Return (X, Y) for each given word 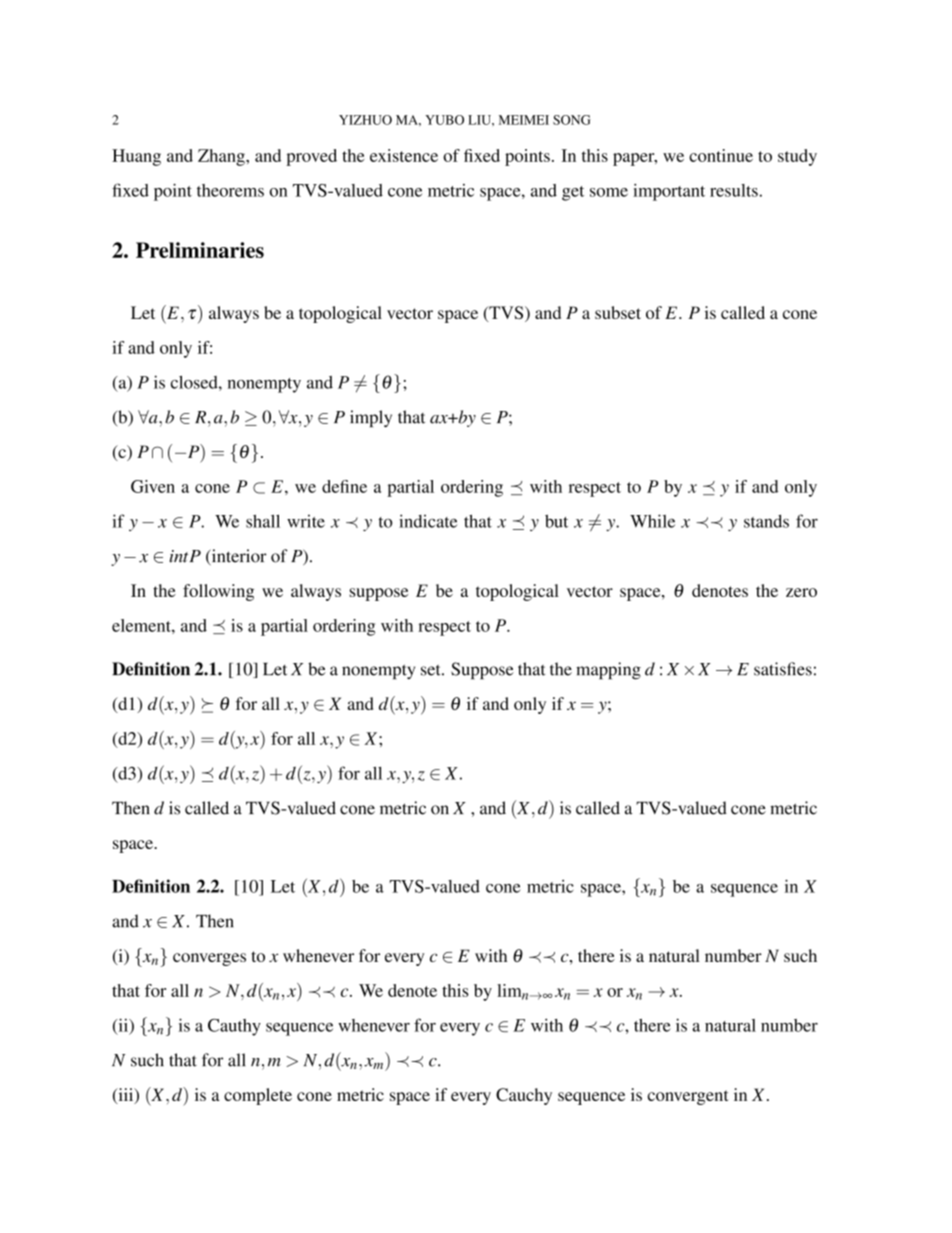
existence (404, 155)
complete (258, 1096)
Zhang (222, 157)
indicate (428, 521)
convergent (688, 1097)
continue (721, 155)
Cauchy (524, 1096)
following (218, 592)
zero (801, 592)
